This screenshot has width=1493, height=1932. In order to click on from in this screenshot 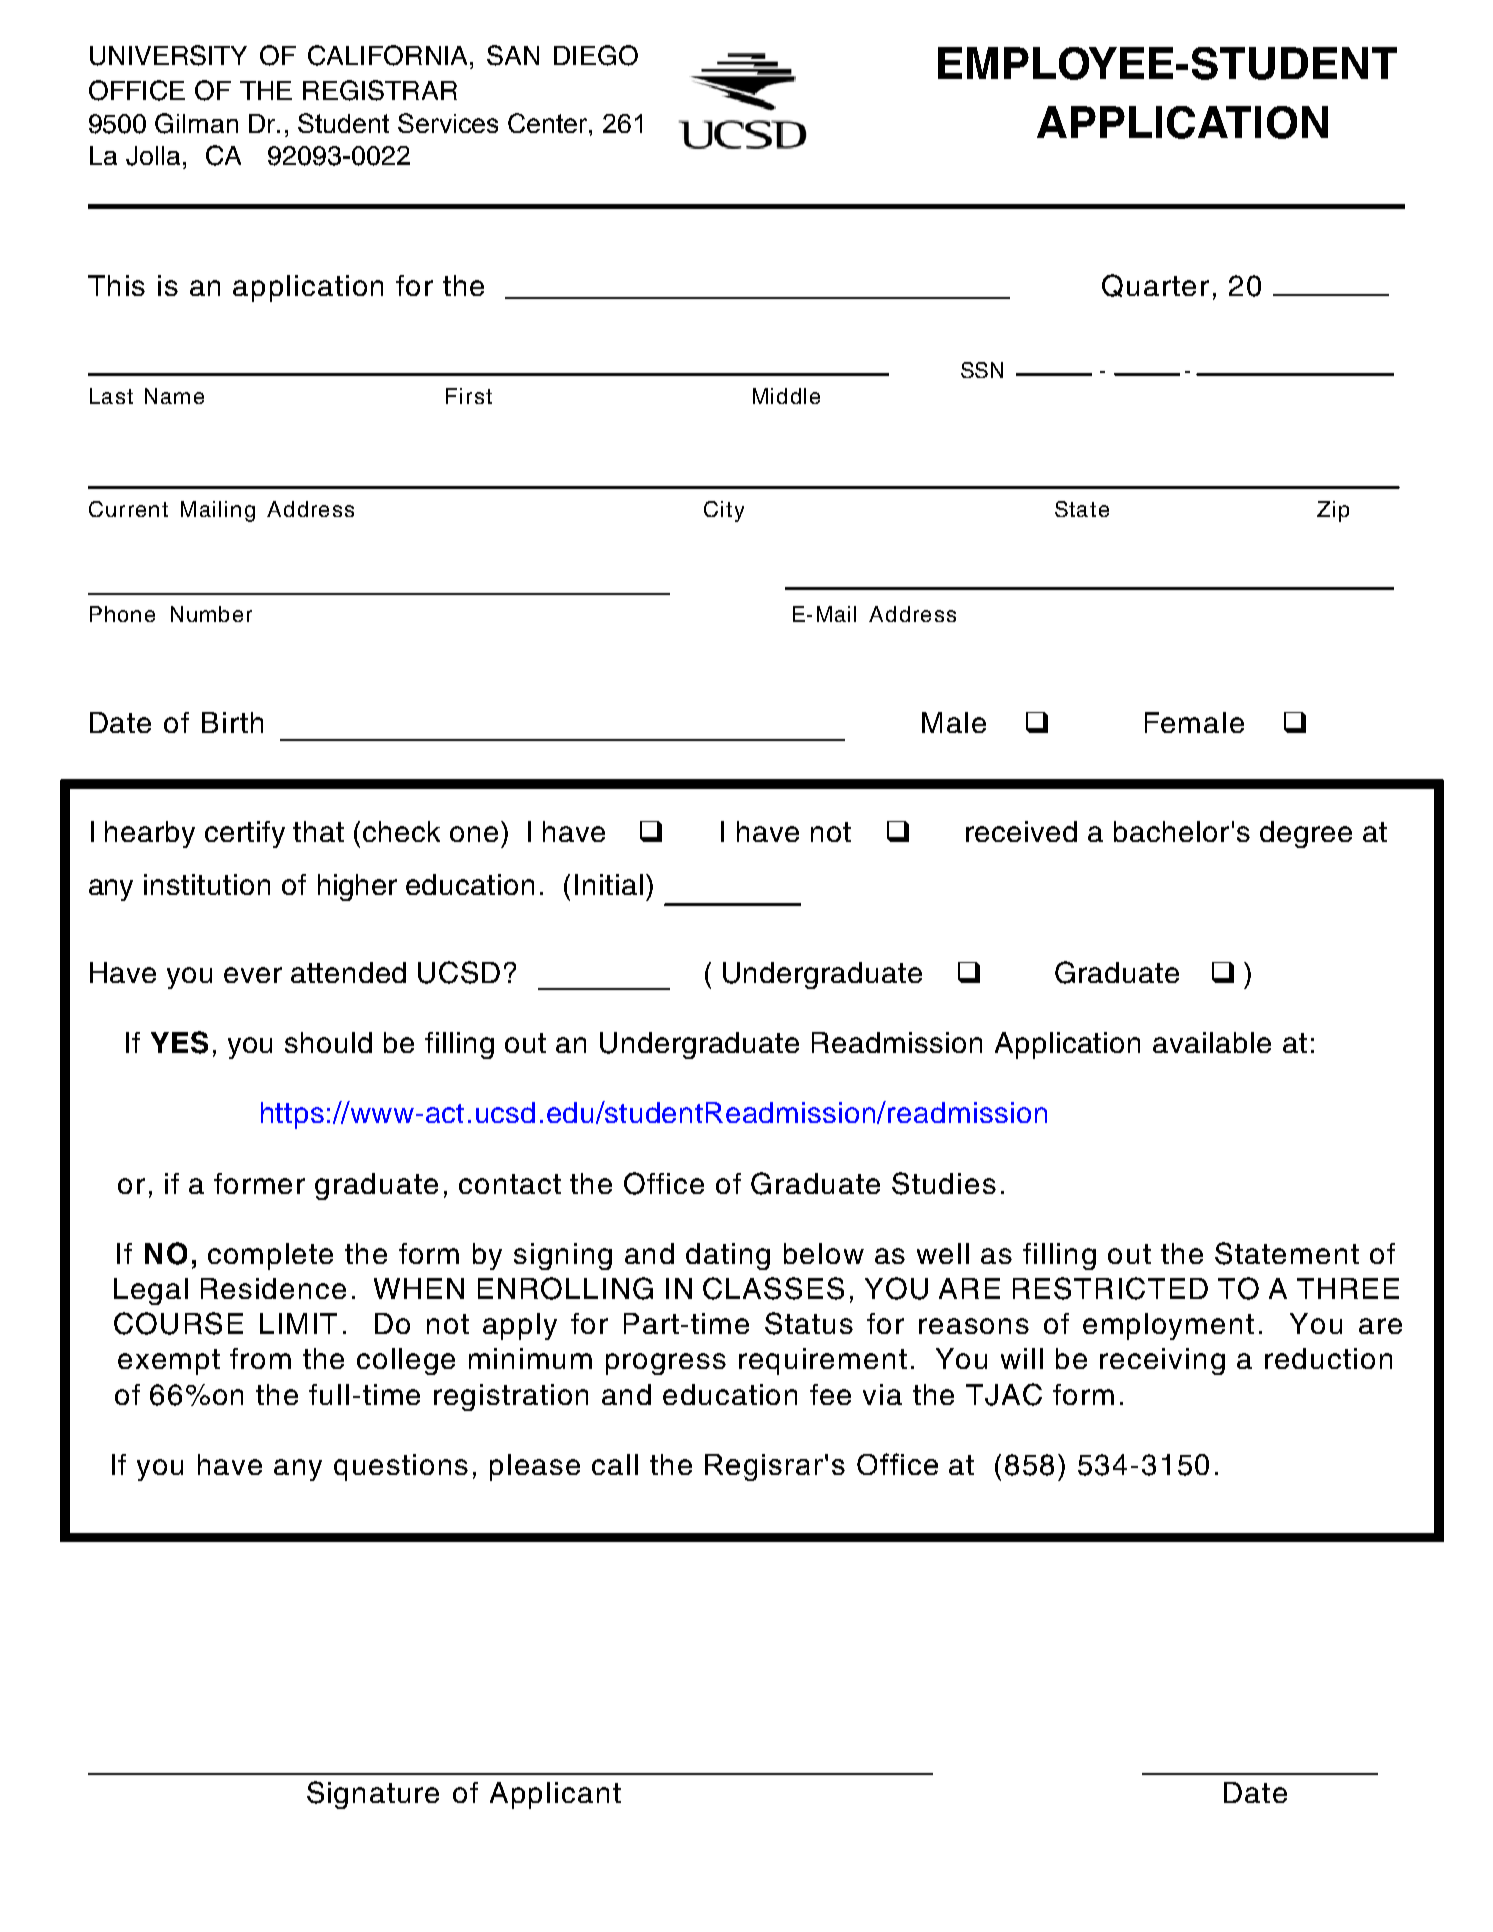, I will do `click(260, 1358)`.
